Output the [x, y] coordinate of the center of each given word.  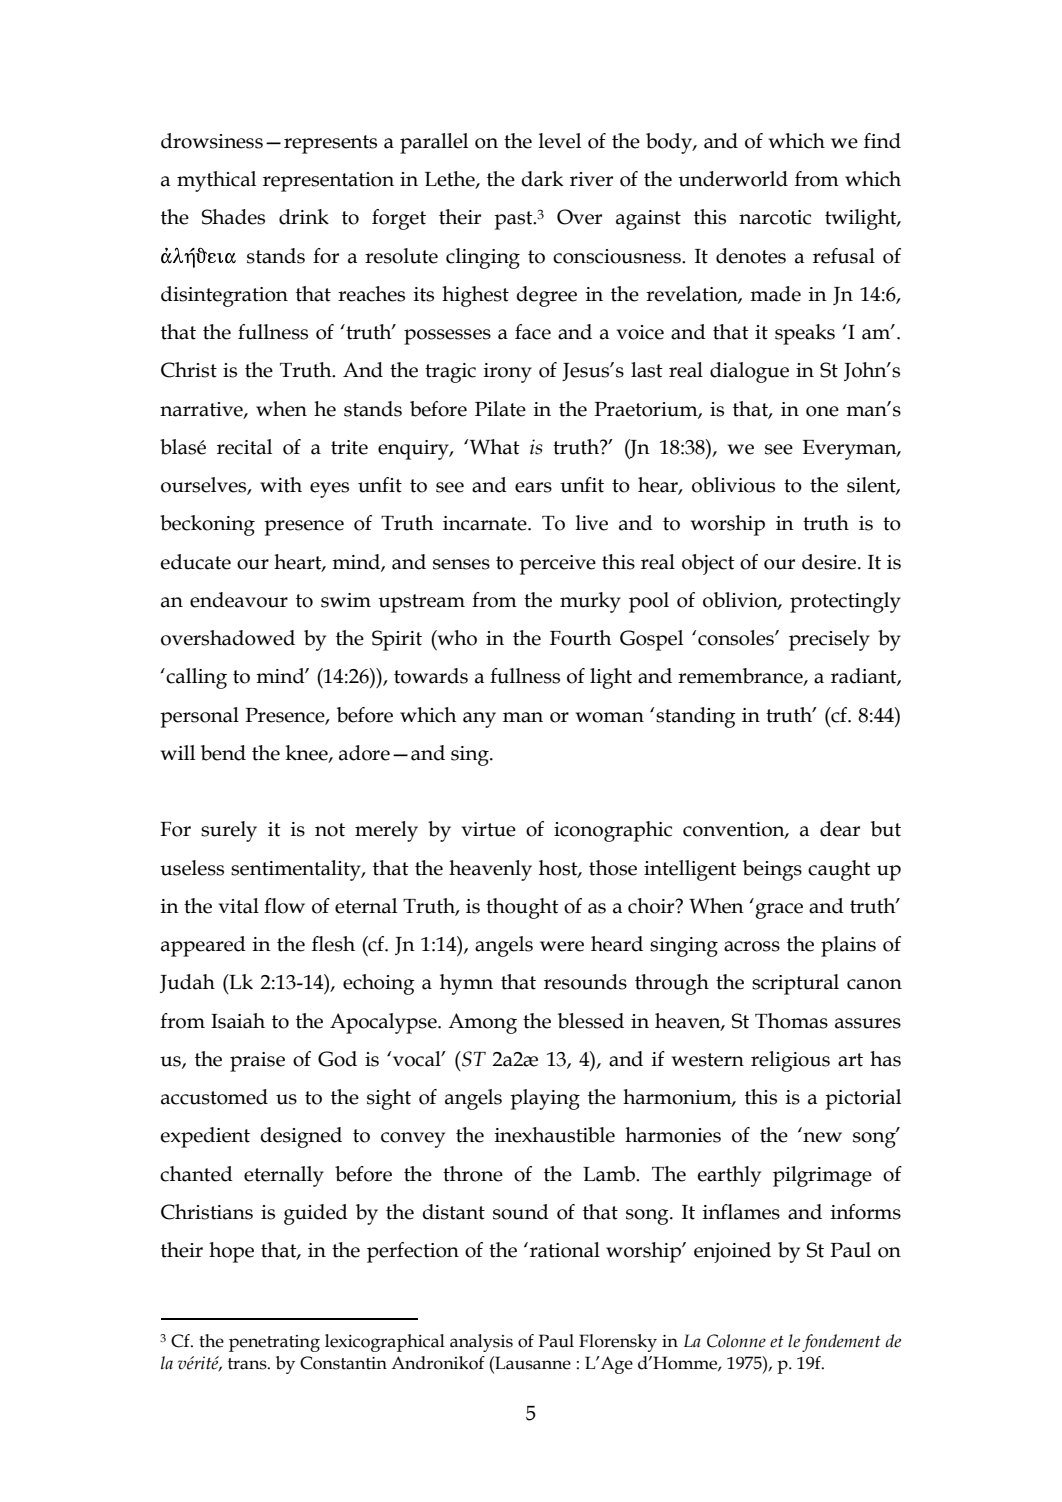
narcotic [775, 217]
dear [840, 829]
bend [223, 753]
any [479, 720]
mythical [216, 181]
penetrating [274, 1343]
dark [542, 179]
